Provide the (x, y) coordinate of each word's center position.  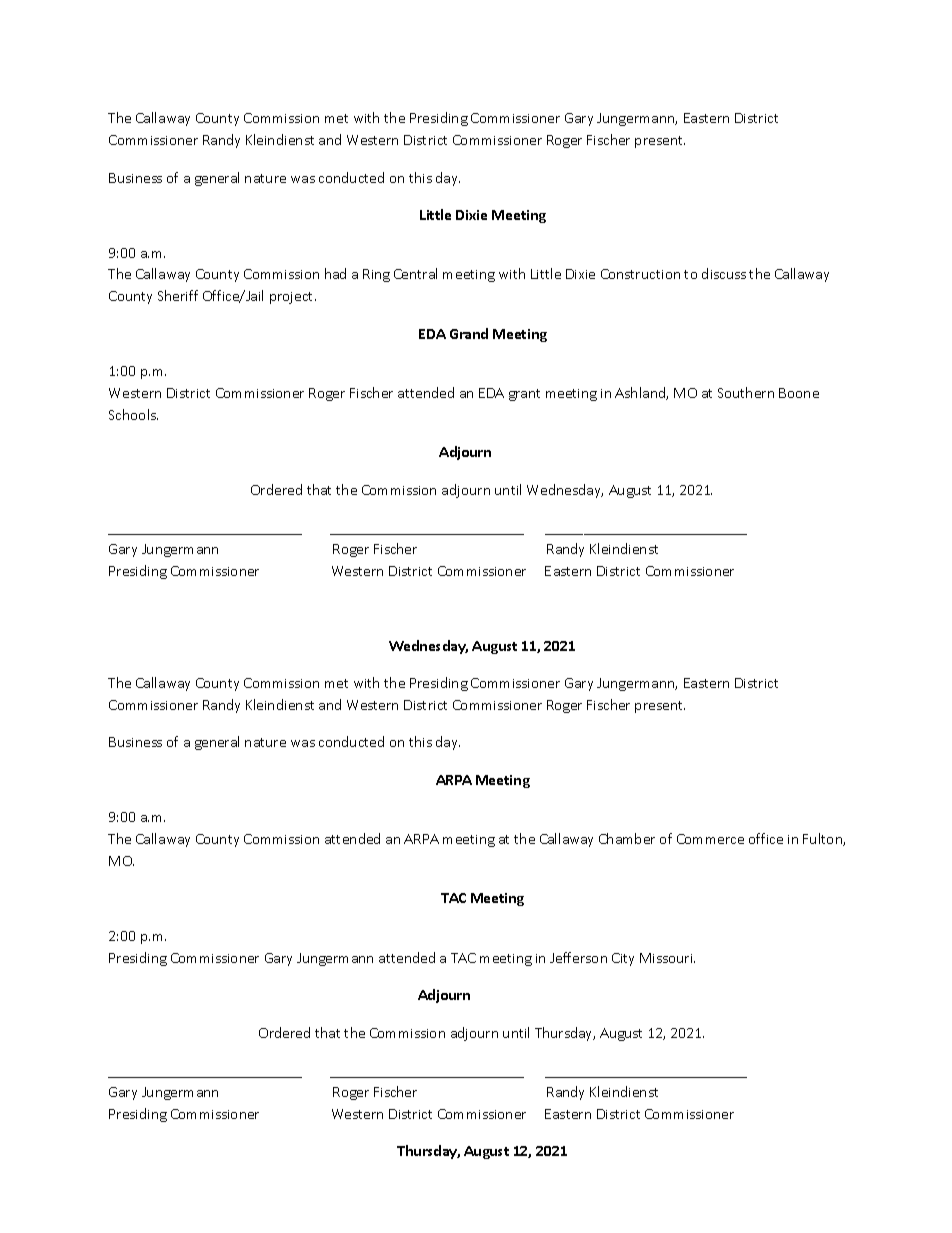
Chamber (627, 838)
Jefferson (578, 957)
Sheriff (178, 295)
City (623, 959)
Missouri (667, 958)
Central (415, 273)
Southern (746, 392)
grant (524, 395)
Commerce (710, 839)
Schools (133, 414)
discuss (724, 273)
